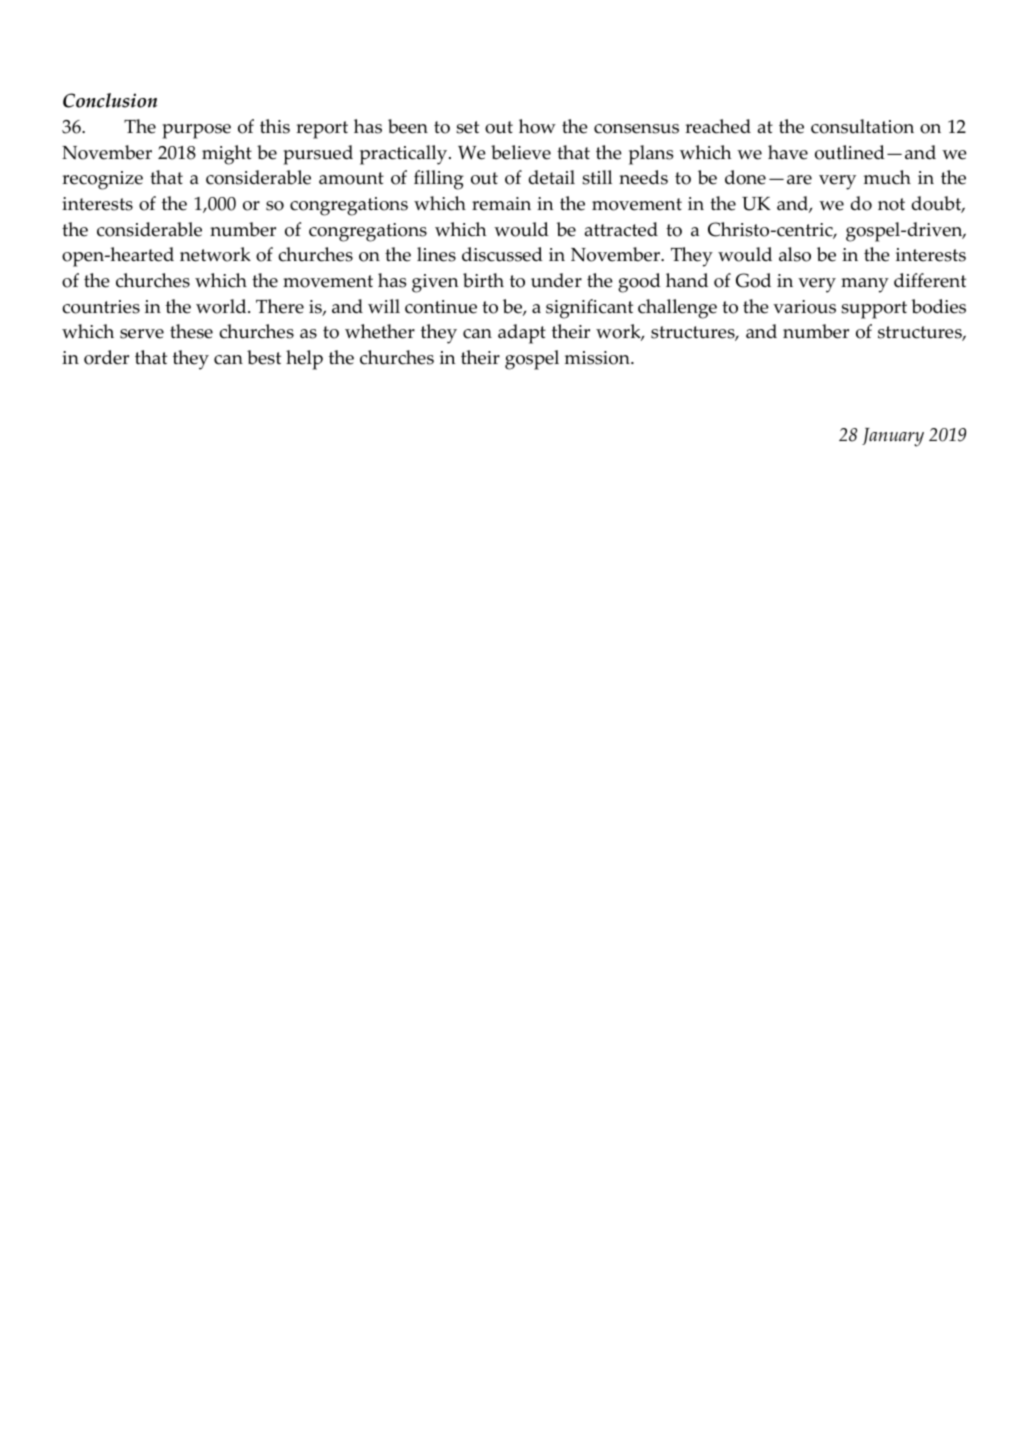  Describe the element at coordinates (483, 280) in the screenshot. I see `birth` at that location.
